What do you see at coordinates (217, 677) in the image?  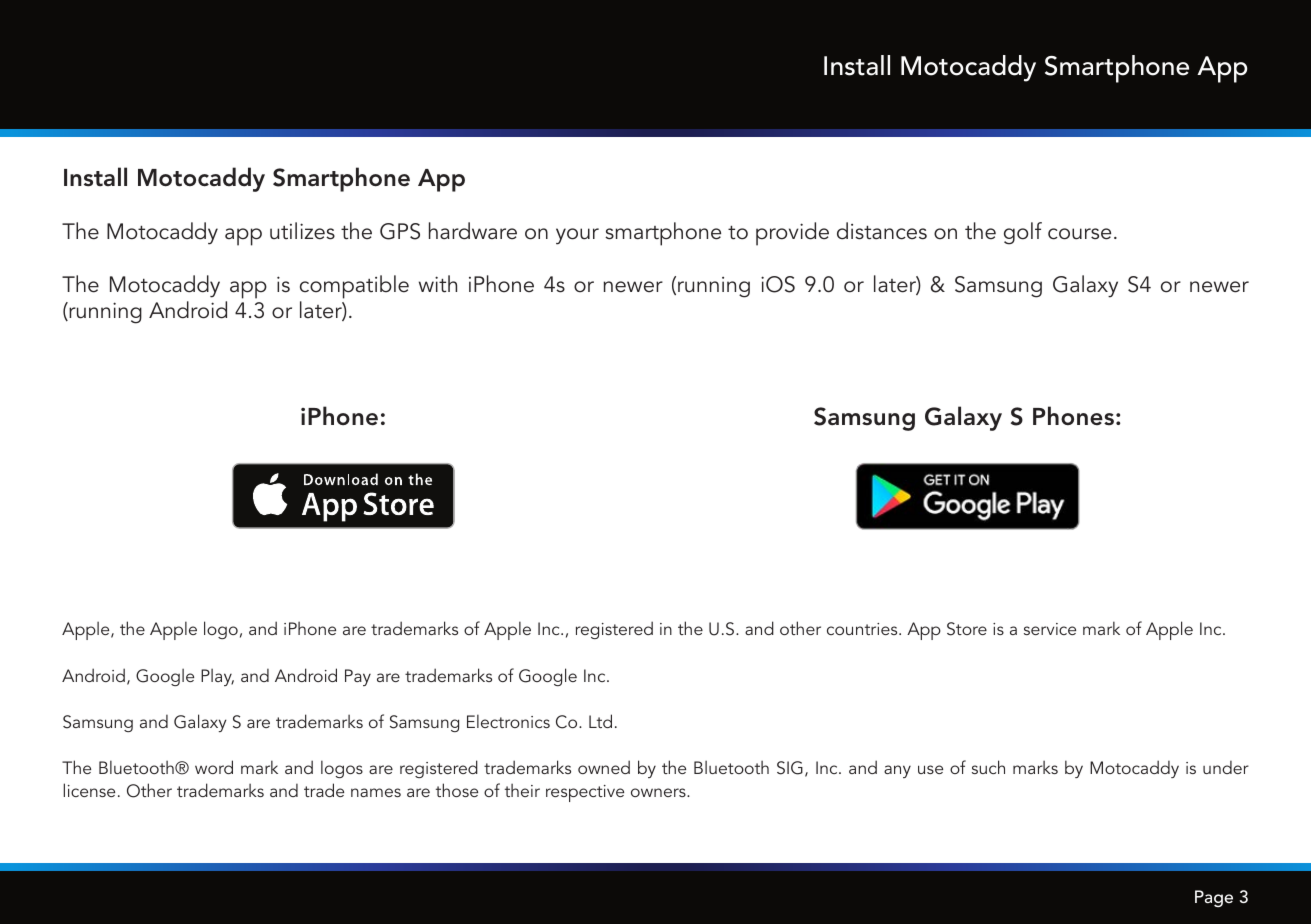 I see `Play` at bounding box center [217, 677].
